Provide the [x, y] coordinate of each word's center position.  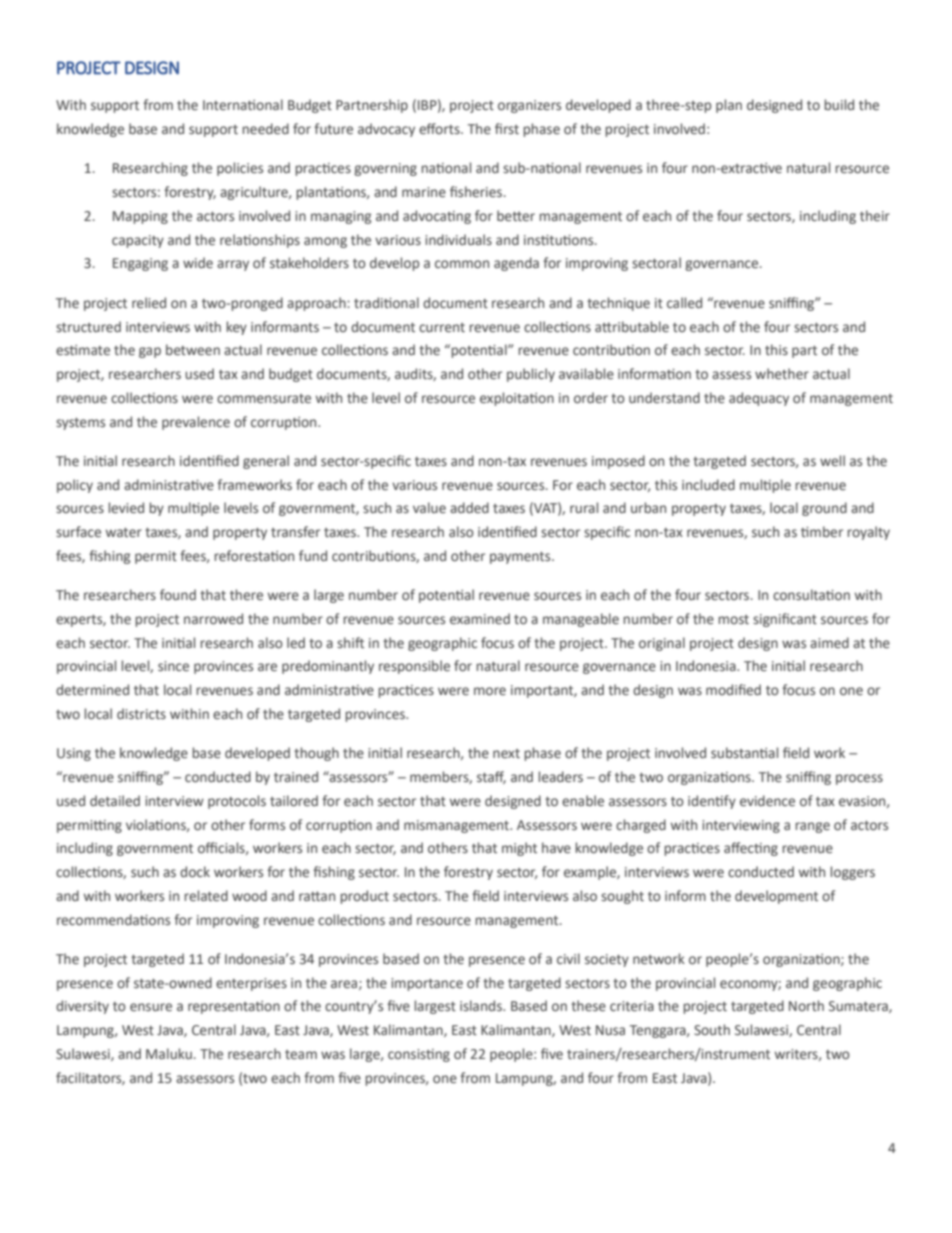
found [178, 594]
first [507, 128]
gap [150, 352]
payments [521, 558]
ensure [151, 1007]
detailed [115, 800]
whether [782, 373]
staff [491, 777]
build [839, 104]
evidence [767, 800]
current [442, 327]
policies [240, 169]
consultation [811, 594]
